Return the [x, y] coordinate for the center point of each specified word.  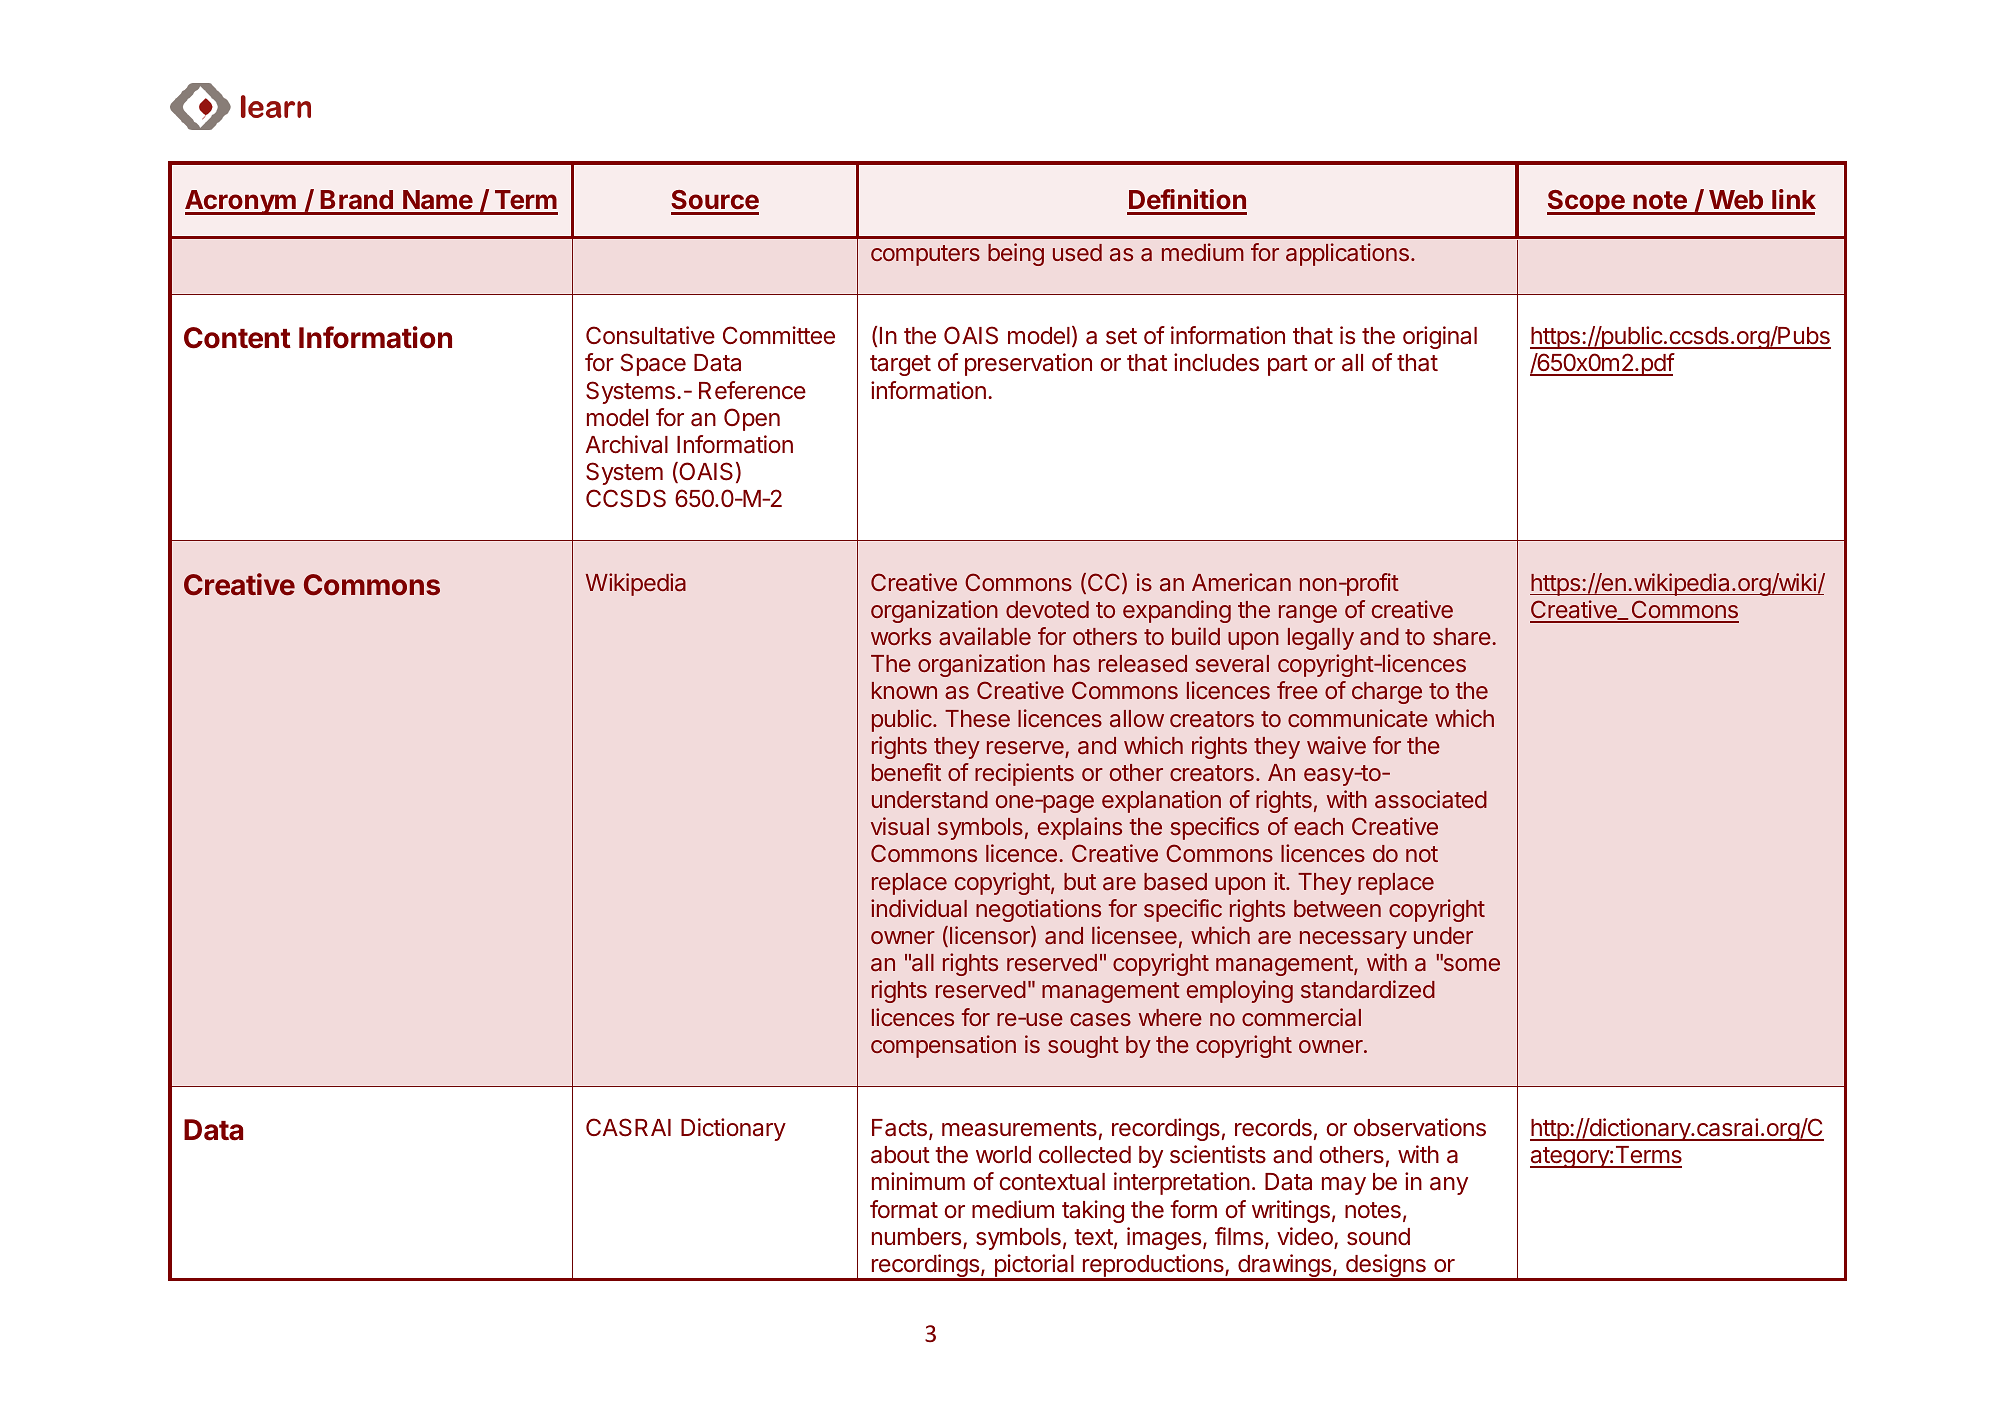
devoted [1047, 609]
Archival [627, 444]
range [1308, 614]
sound [1378, 1237]
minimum [918, 1181]
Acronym [241, 202]
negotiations [1038, 910]
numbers [918, 1238]
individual [919, 908]
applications [1347, 254]
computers [925, 255]
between [1337, 908]
